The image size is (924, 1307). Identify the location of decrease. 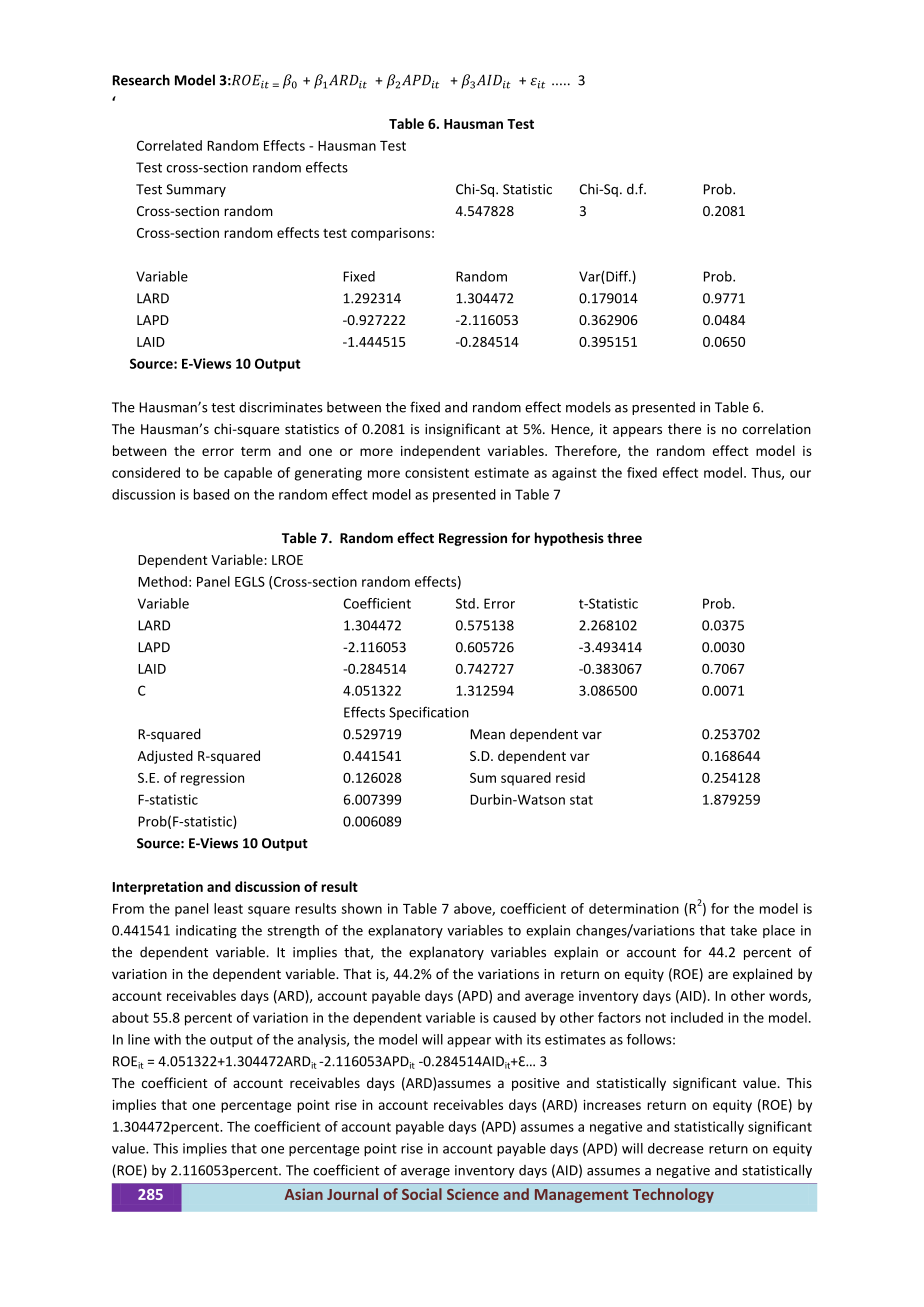
(676, 1148).
